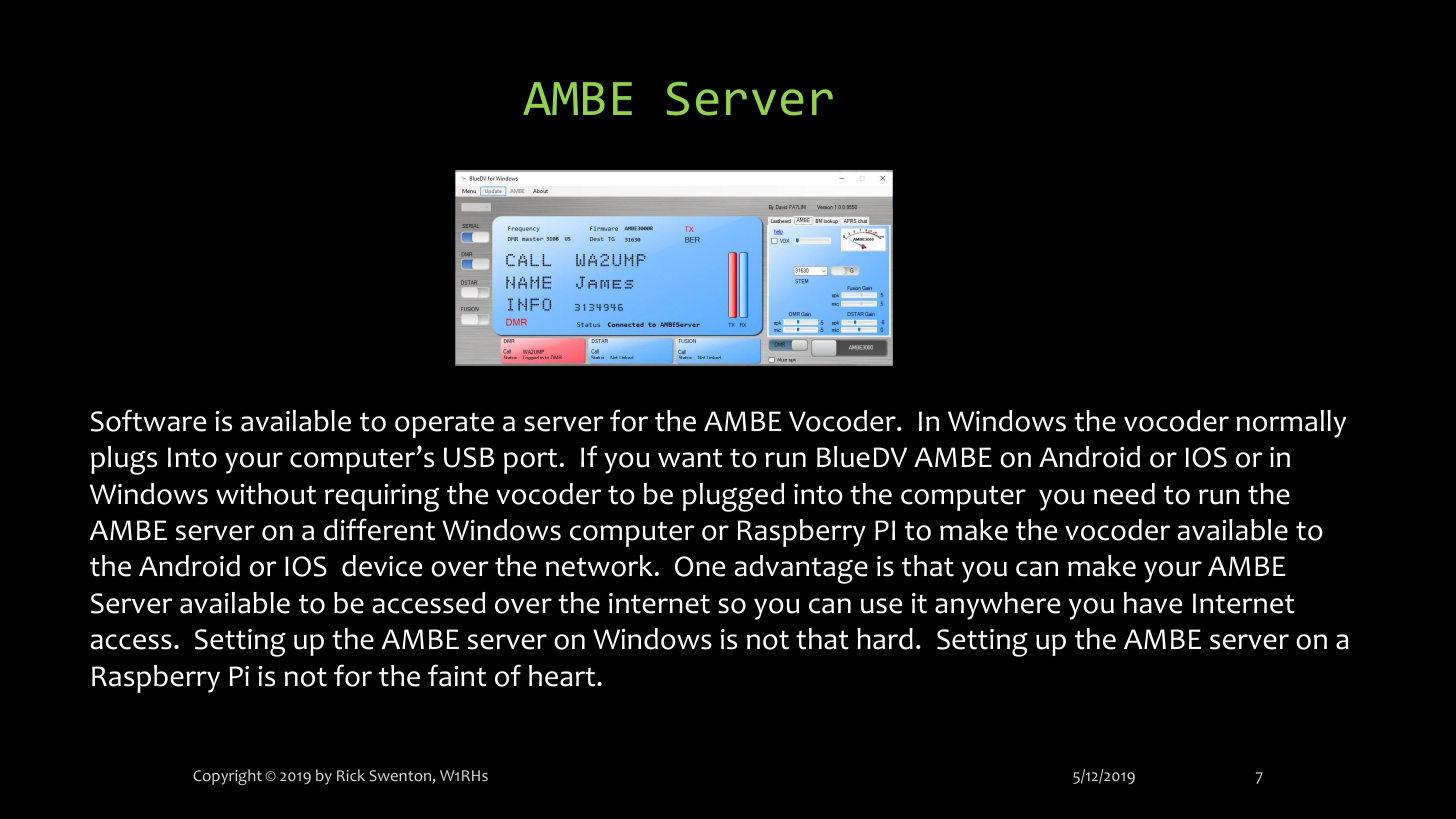  Describe the element at coordinates (563, 676) in the screenshot. I see `heart` at that location.
